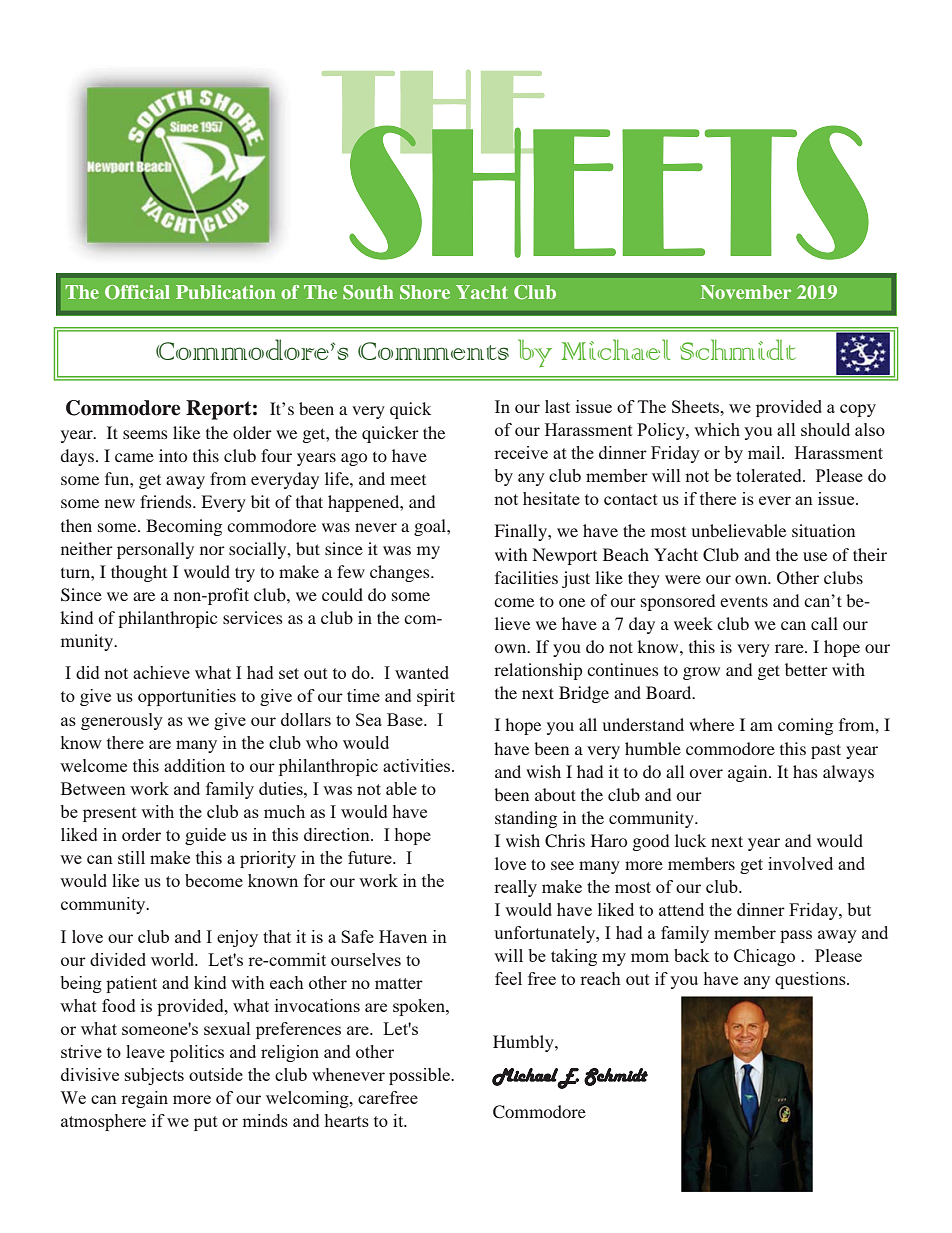  I want to click on enjoy, so click(237, 938).
